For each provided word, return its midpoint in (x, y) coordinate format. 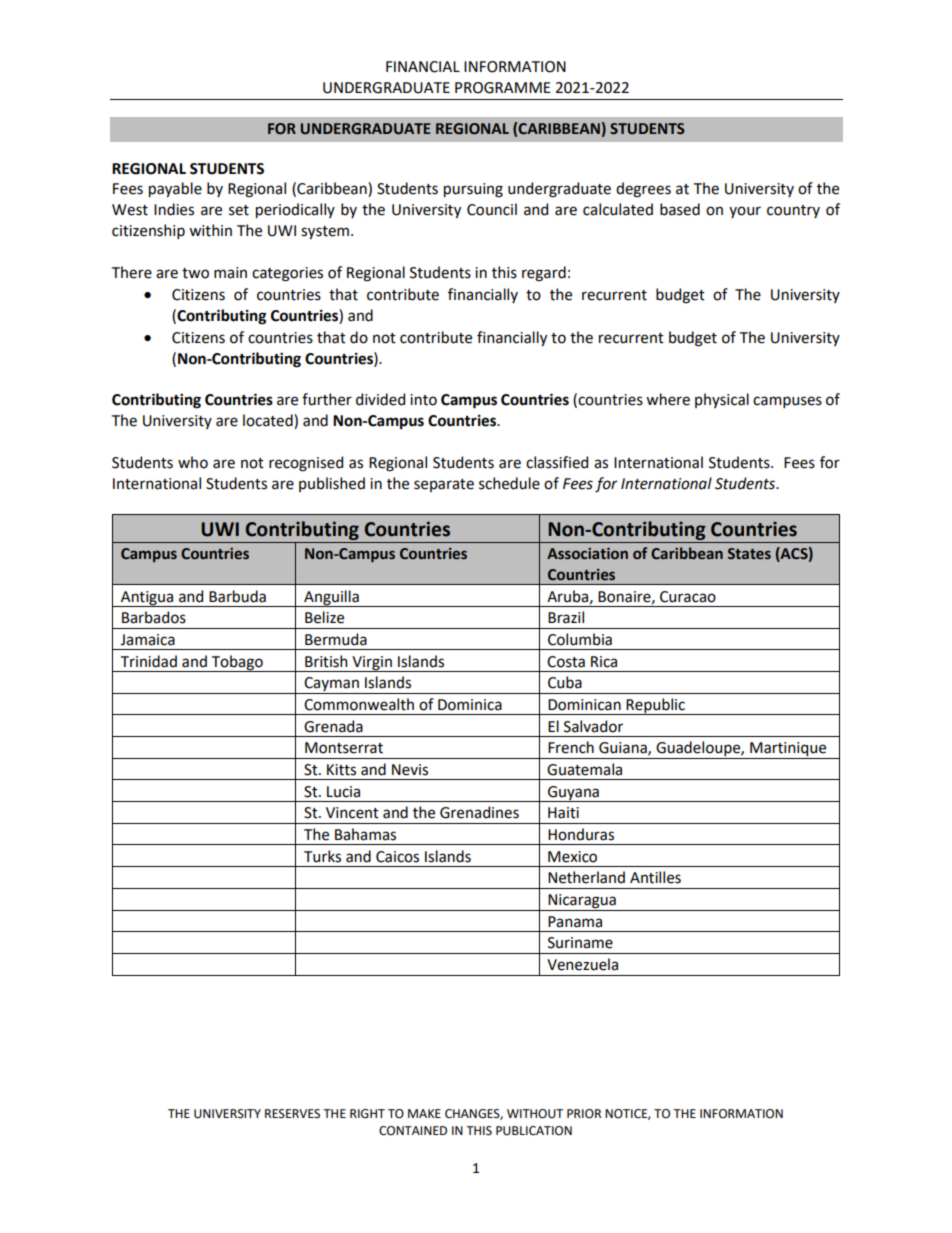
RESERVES (292, 1114)
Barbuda (237, 596)
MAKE (424, 1113)
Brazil (566, 617)
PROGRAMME (502, 88)
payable (175, 189)
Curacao (688, 597)
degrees (643, 190)
